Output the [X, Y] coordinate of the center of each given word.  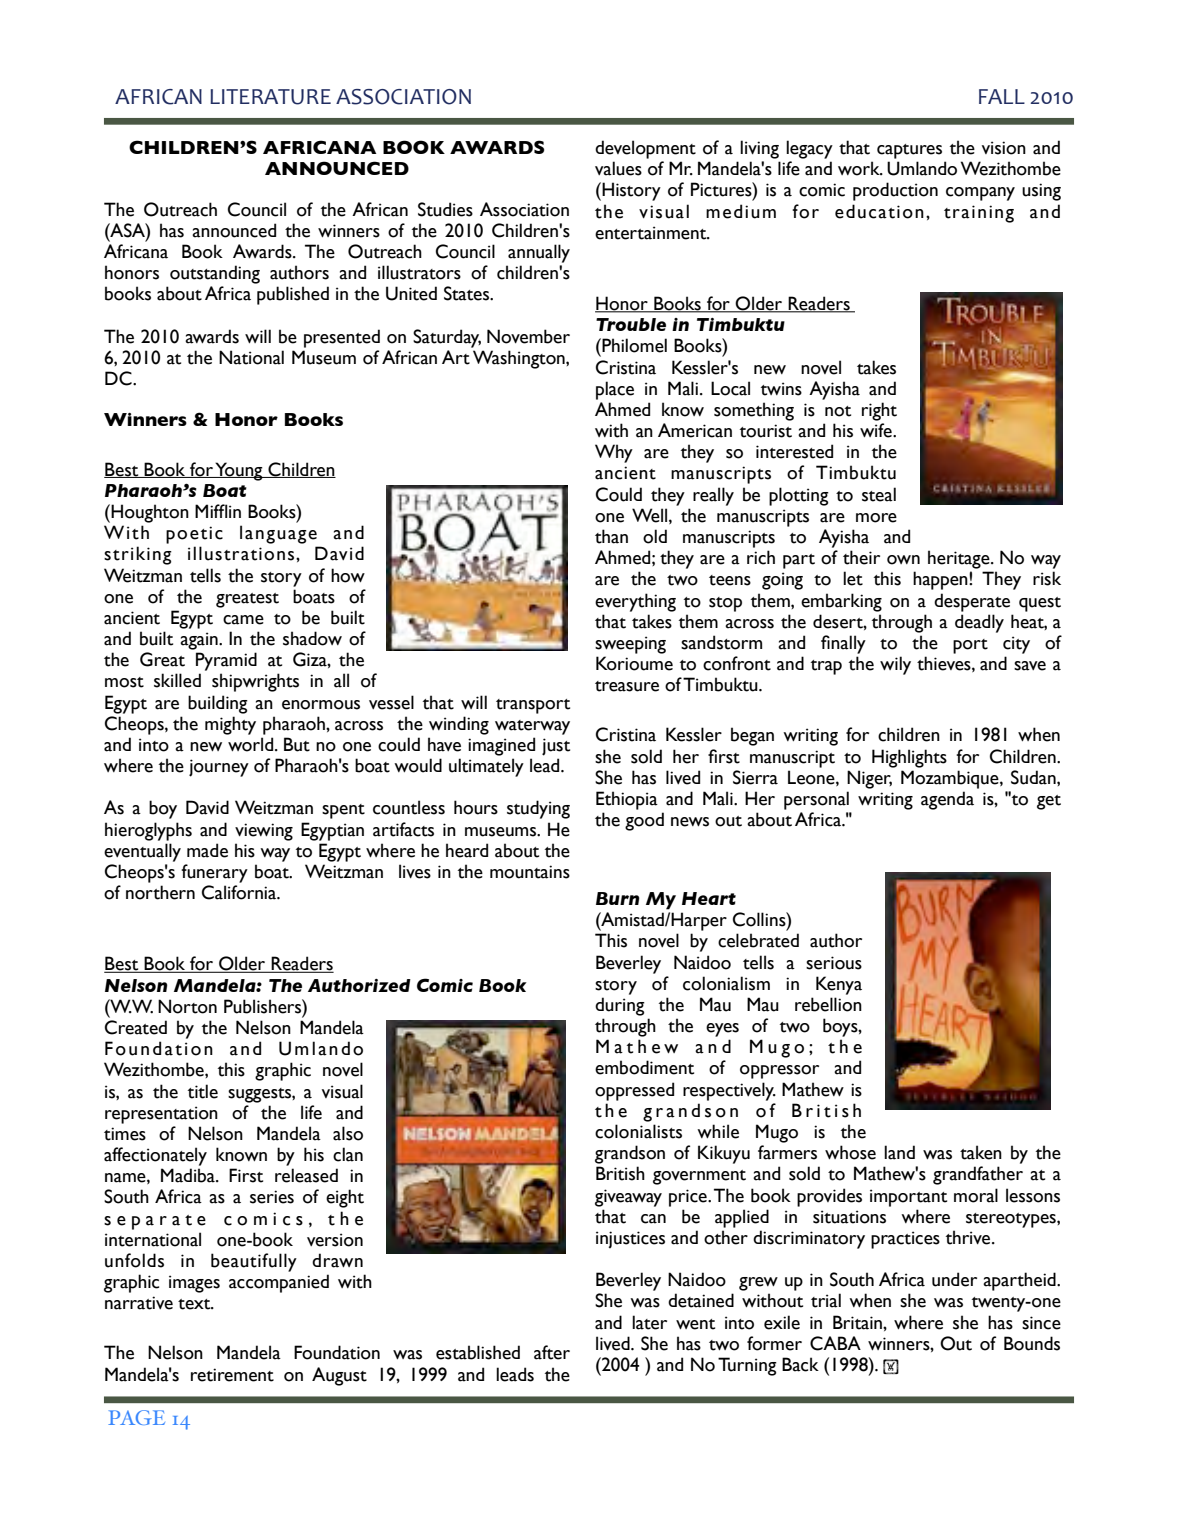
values [618, 168]
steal [879, 494]
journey [219, 768]
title [203, 1091]
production [895, 191]
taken [981, 1152]
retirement [232, 1375]
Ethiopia [627, 800]
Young [239, 471]
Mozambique [951, 779]
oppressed [634, 1091]
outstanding [215, 274]
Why [614, 453]
